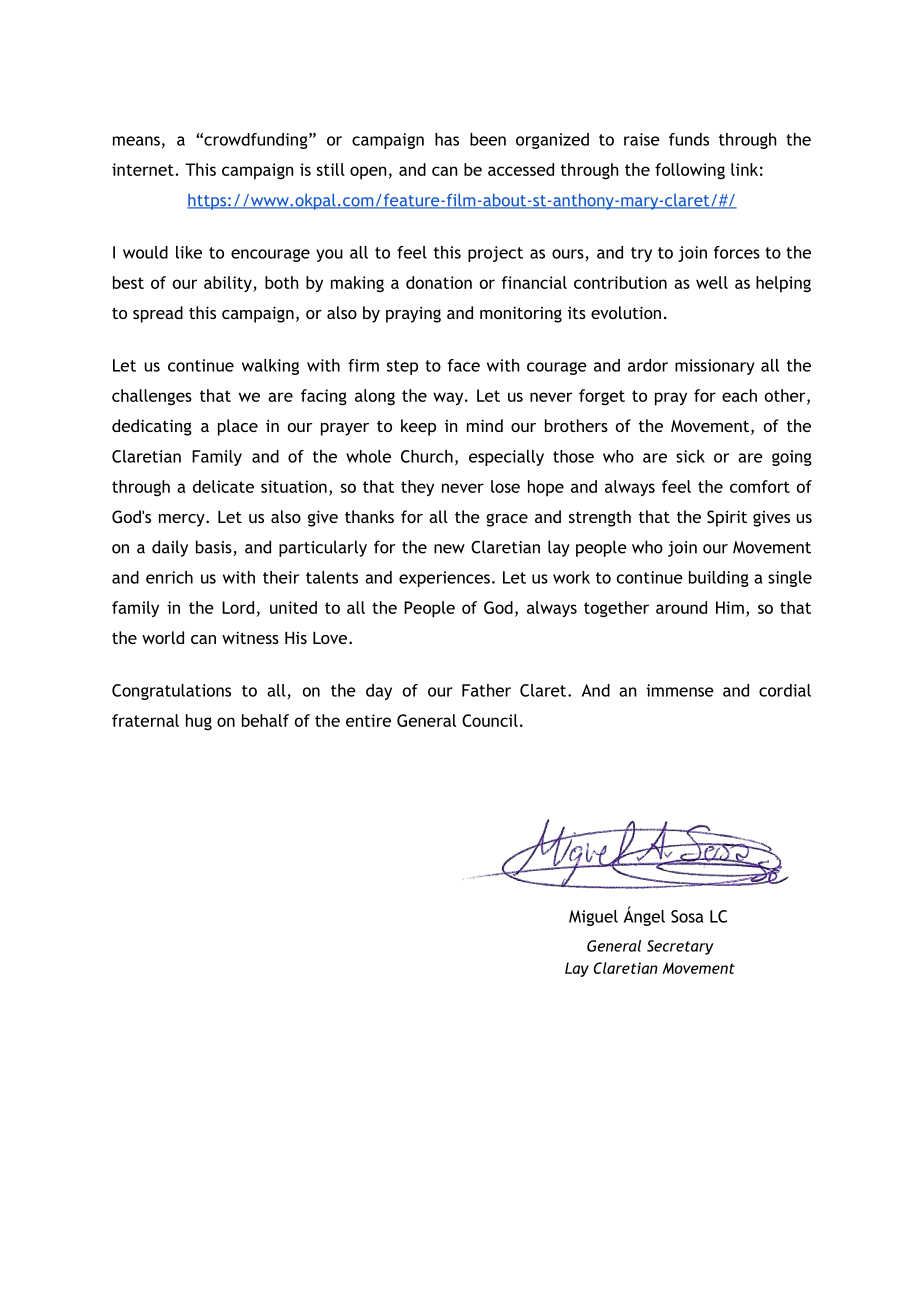  What do you see at coordinates (593, 918) in the image?
I see `Miguel` at bounding box center [593, 918].
